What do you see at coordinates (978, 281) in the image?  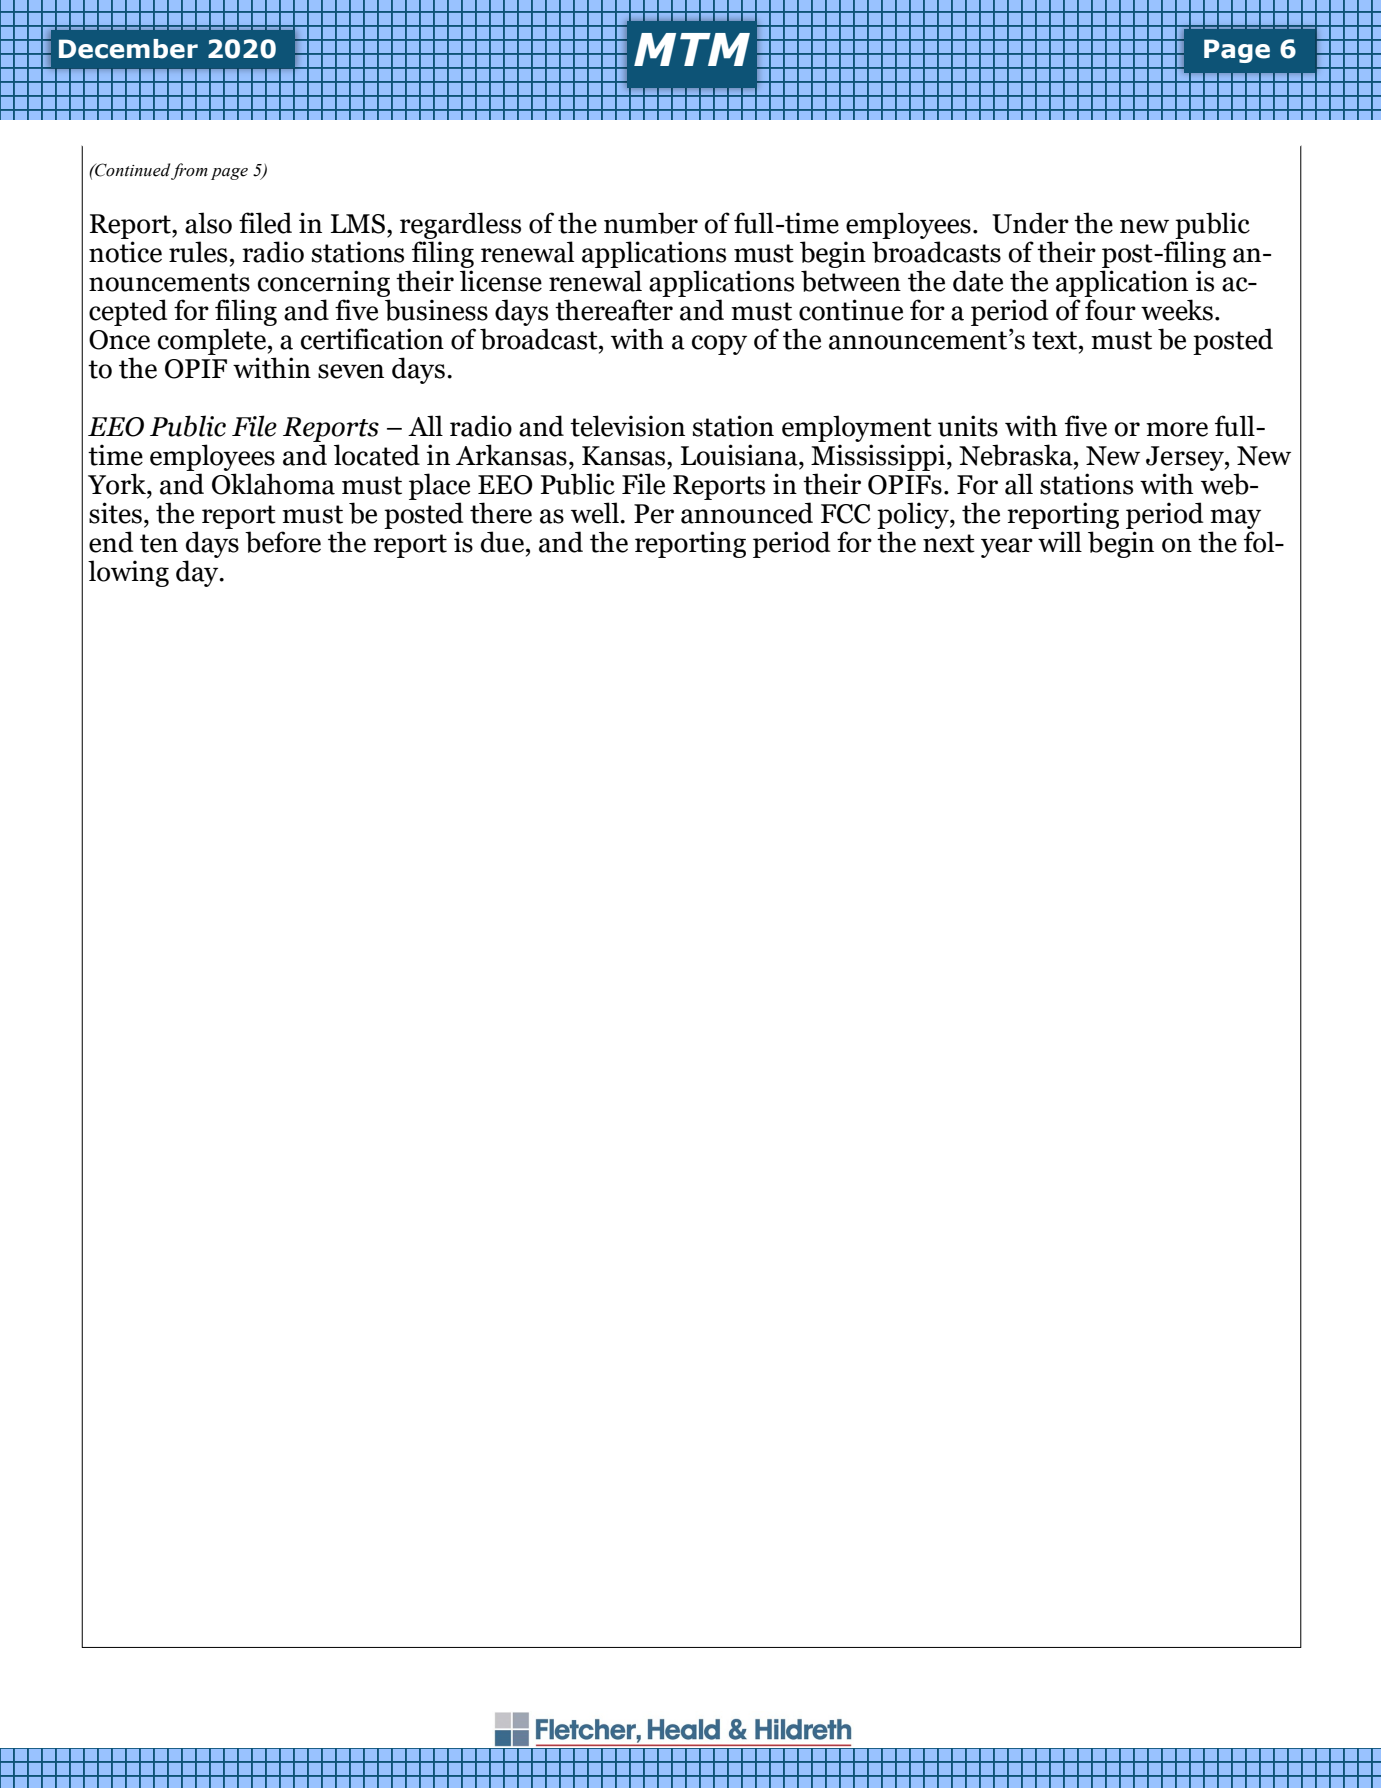 I see `date` at bounding box center [978, 281].
